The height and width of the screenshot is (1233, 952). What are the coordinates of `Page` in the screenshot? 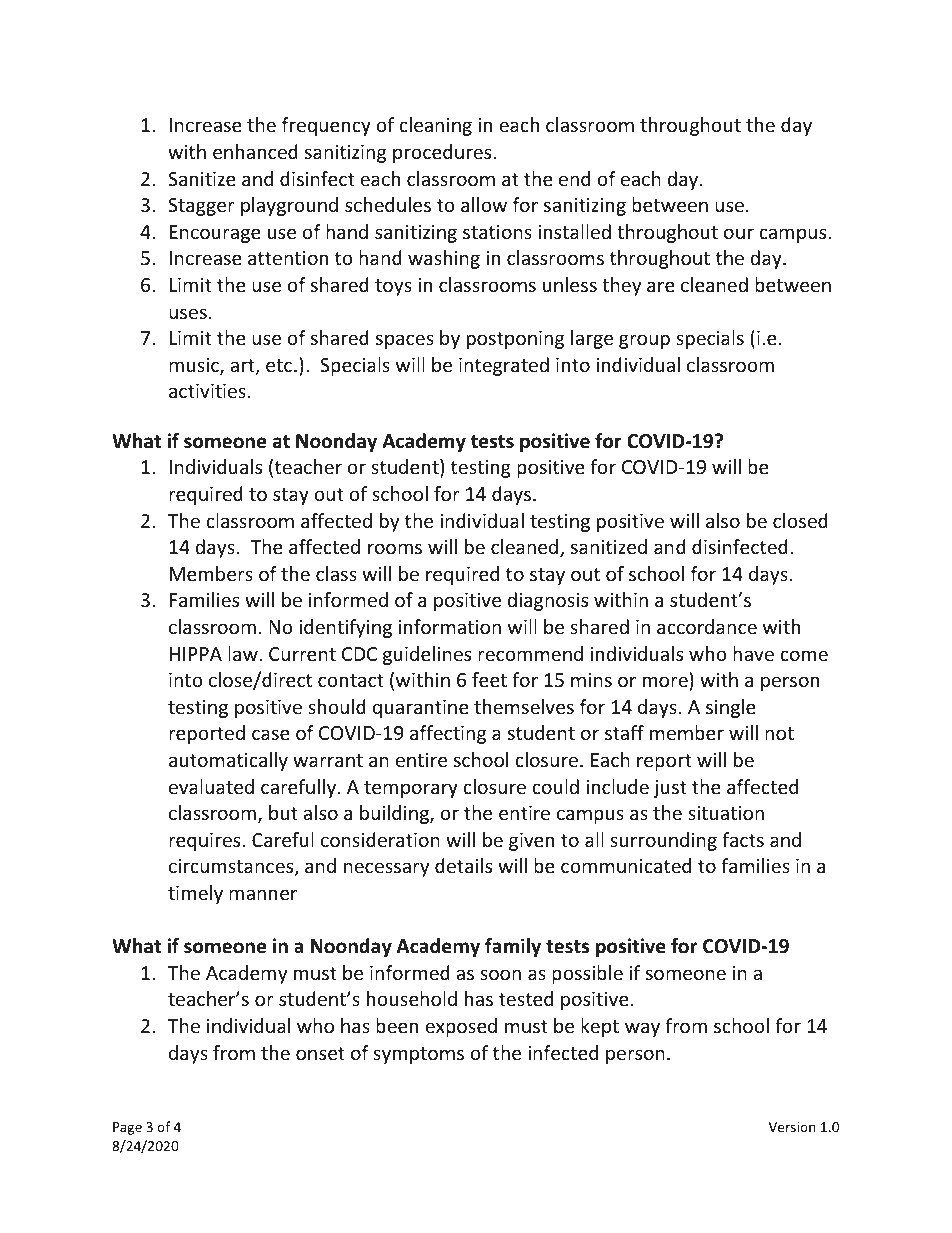 It's located at (127, 1128).
